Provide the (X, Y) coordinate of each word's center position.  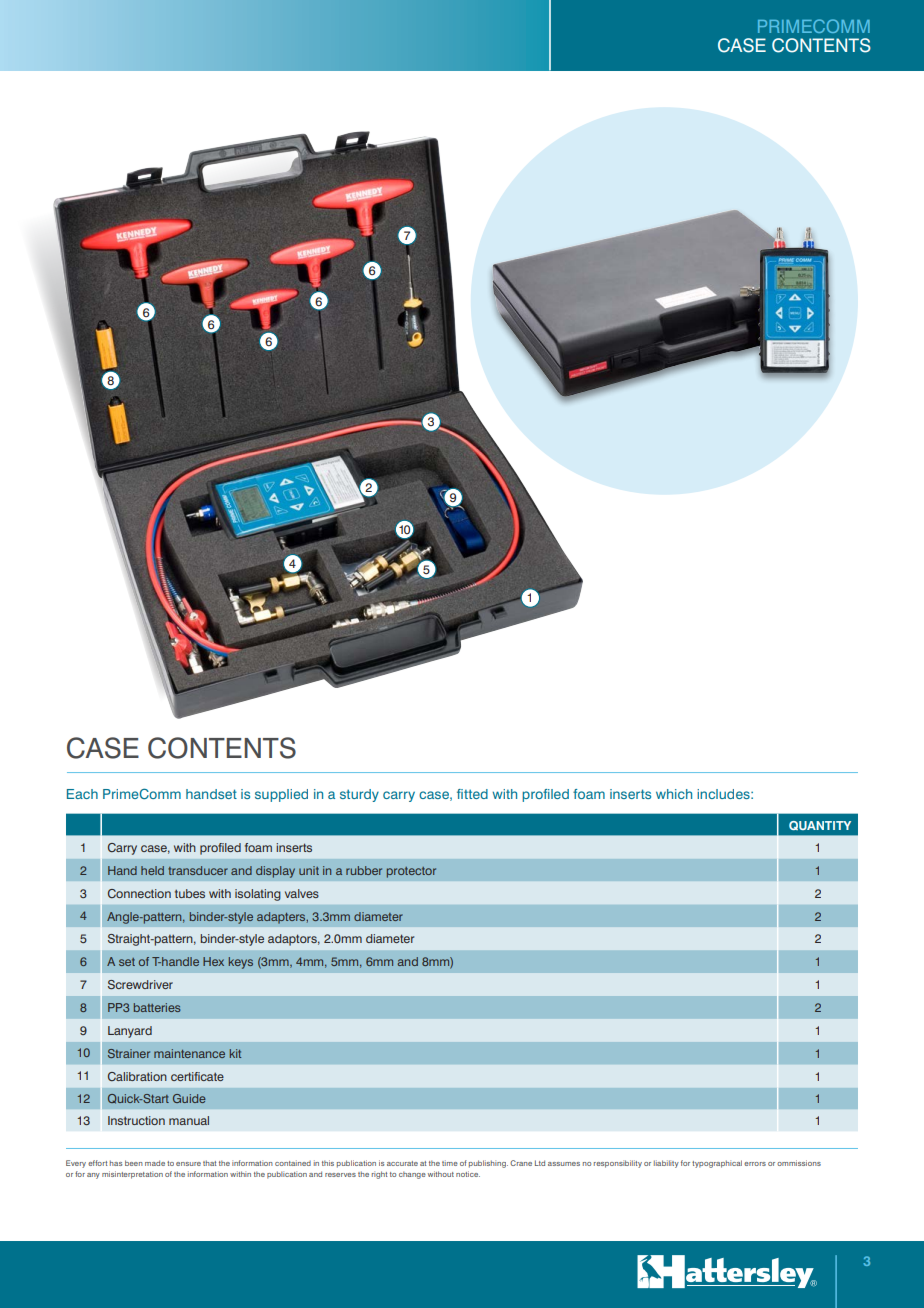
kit (235, 1053)
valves (302, 893)
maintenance (189, 1053)
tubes (190, 893)
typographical (717, 1164)
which (674, 794)
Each (82, 794)
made (155, 1163)
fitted (472, 794)
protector (411, 872)
